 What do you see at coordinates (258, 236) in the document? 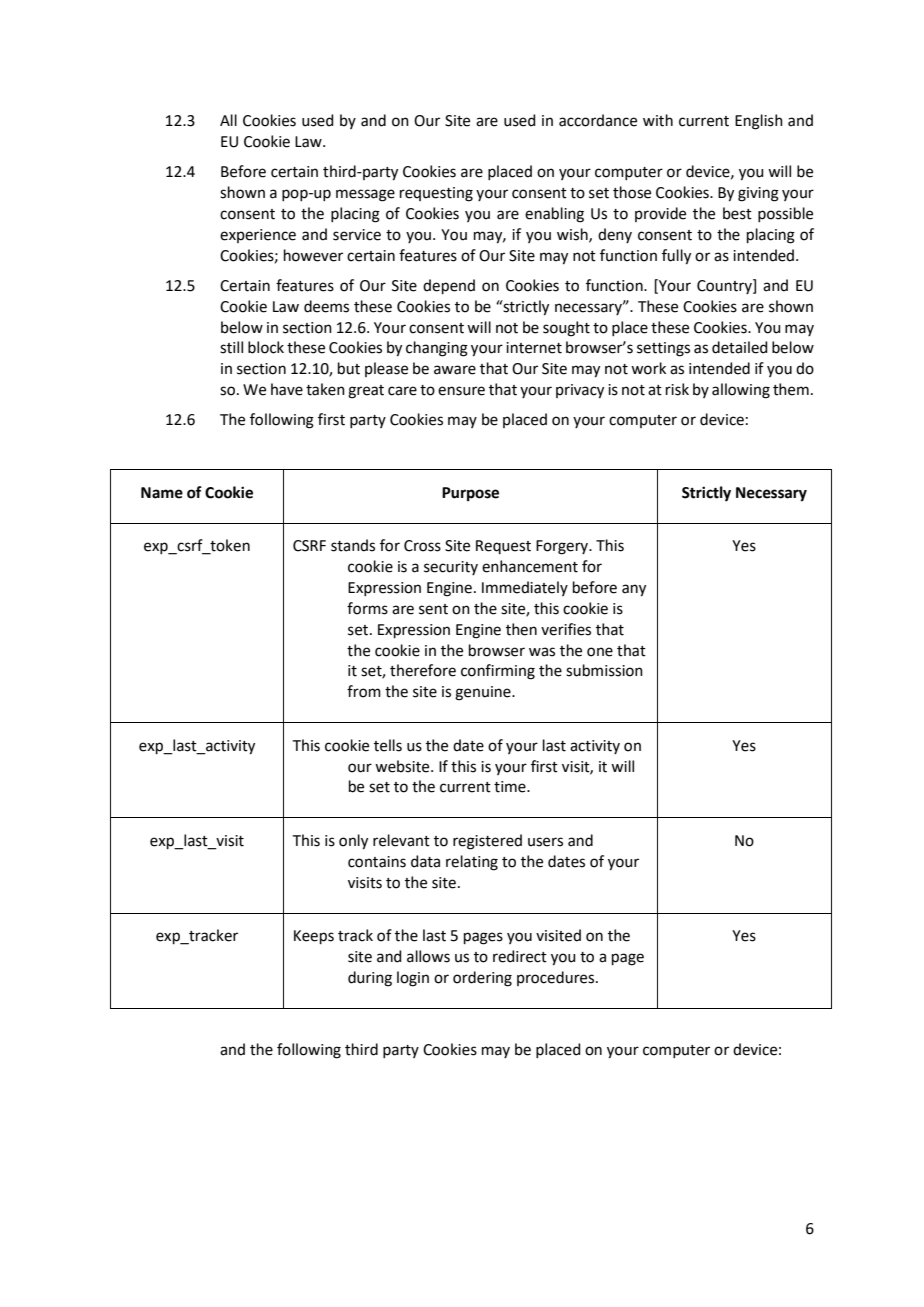
I see `experience` at bounding box center [258, 236].
